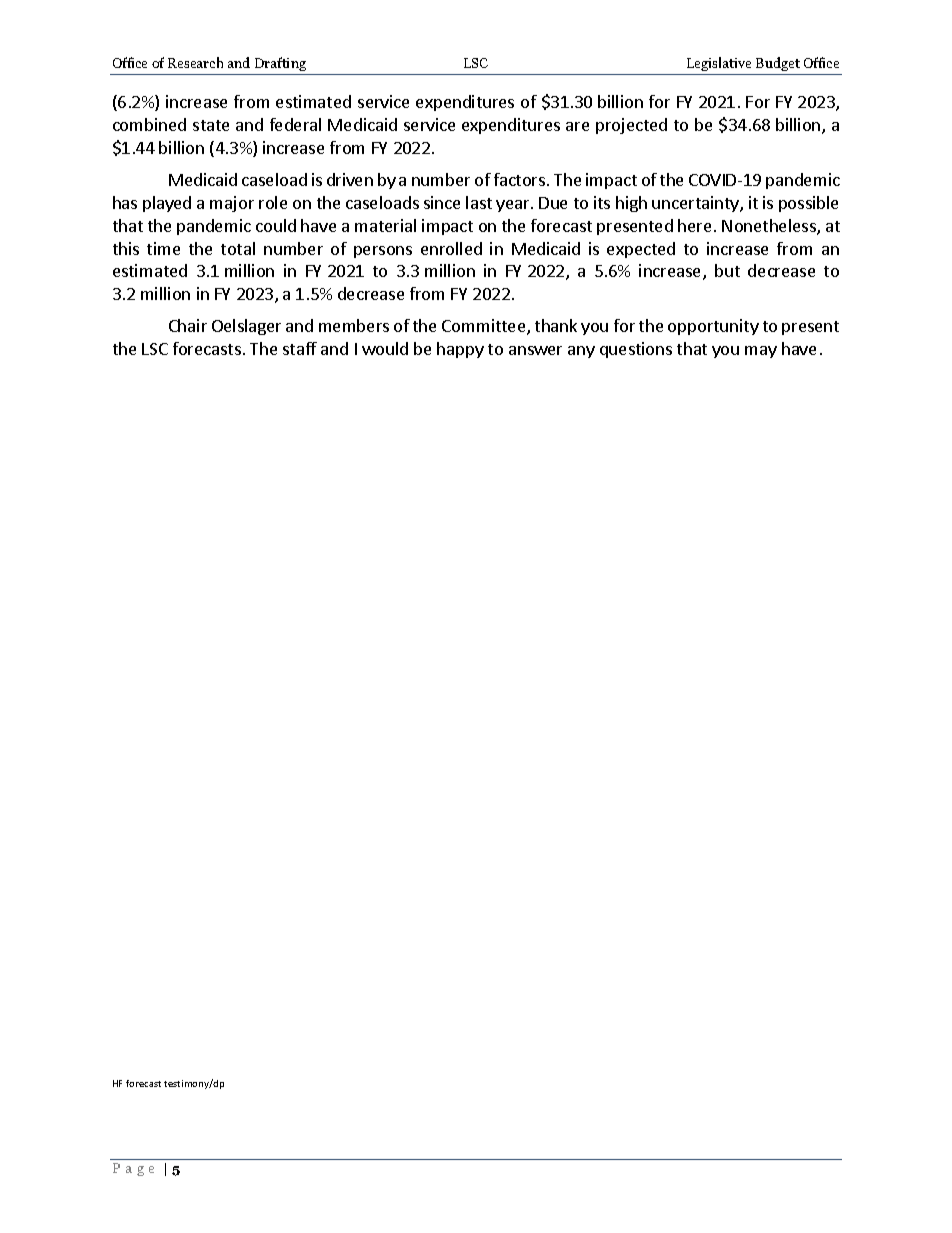 The image size is (952, 1233). Describe the element at coordinates (631, 126) in the document. I see `projected` at that location.
